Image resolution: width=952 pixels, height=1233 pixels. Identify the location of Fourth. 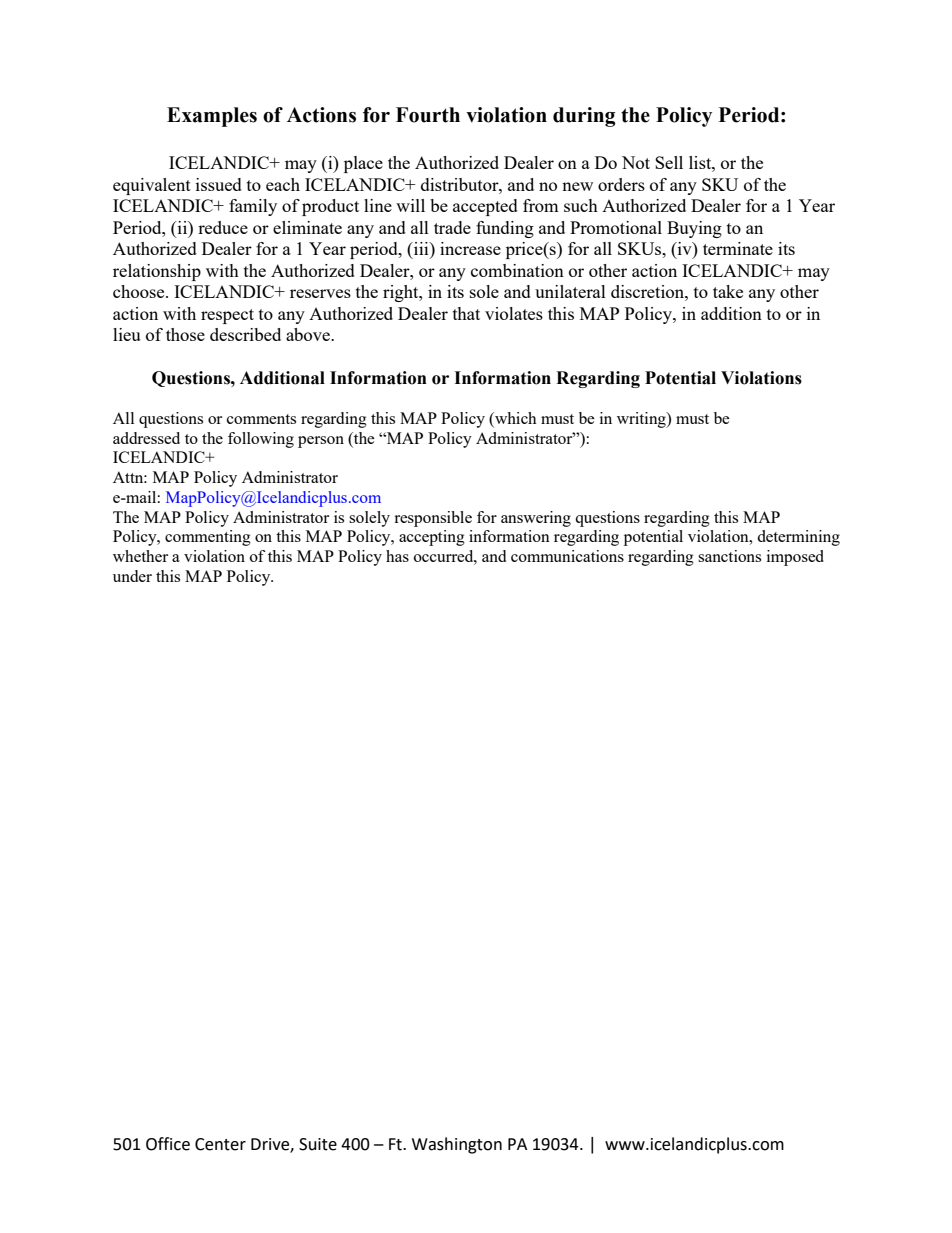
(428, 115).
